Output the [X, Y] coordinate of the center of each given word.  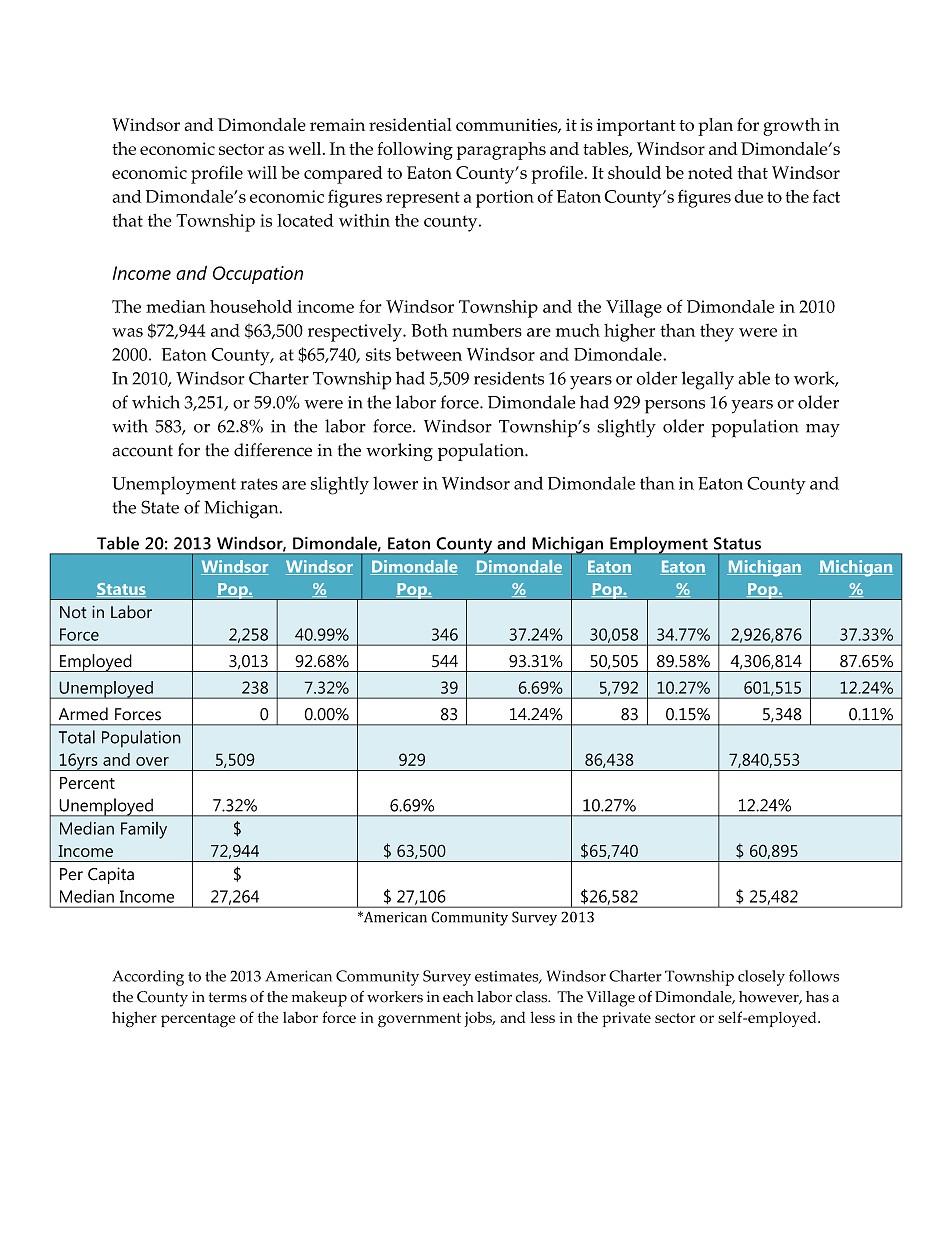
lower [395, 483]
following [415, 151]
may [823, 430]
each [458, 997]
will [262, 172]
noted [710, 172]
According [148, 978]
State [160, 507]
